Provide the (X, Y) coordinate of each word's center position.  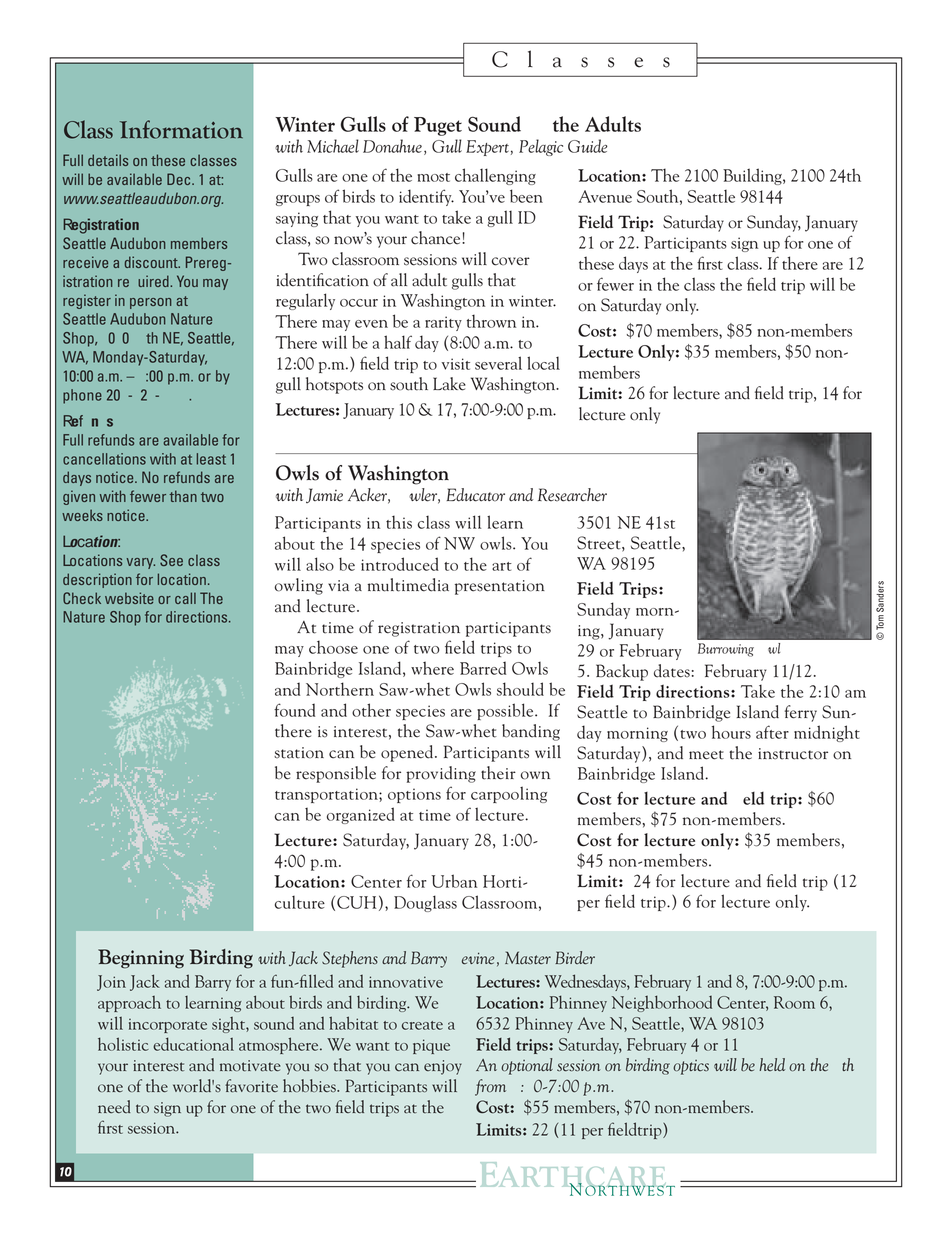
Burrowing (726, 650)
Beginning (141, 959)
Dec (180, 179)
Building (753, 176)
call (185, 598)
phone (82, 396)
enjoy (443, 1067)
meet (706, 755)
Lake (449, 384)
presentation (500, 587)
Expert (487, 148)
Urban (454, 881)
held (772, 1064)
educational (193, 1044)
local (543, 363)
